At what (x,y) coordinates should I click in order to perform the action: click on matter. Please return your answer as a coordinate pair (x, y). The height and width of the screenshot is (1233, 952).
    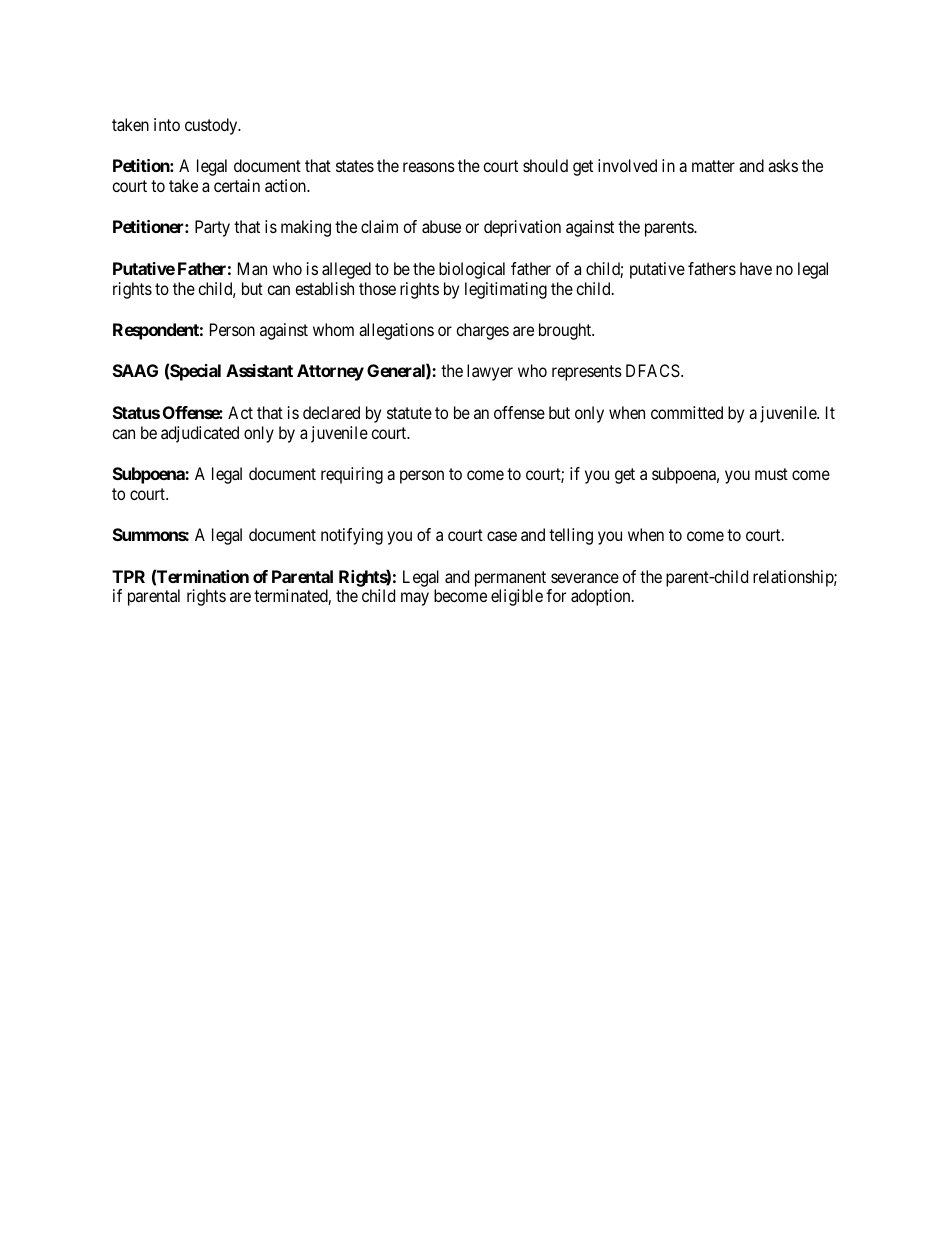
    Looking at the image, I should click on (713, 166).
